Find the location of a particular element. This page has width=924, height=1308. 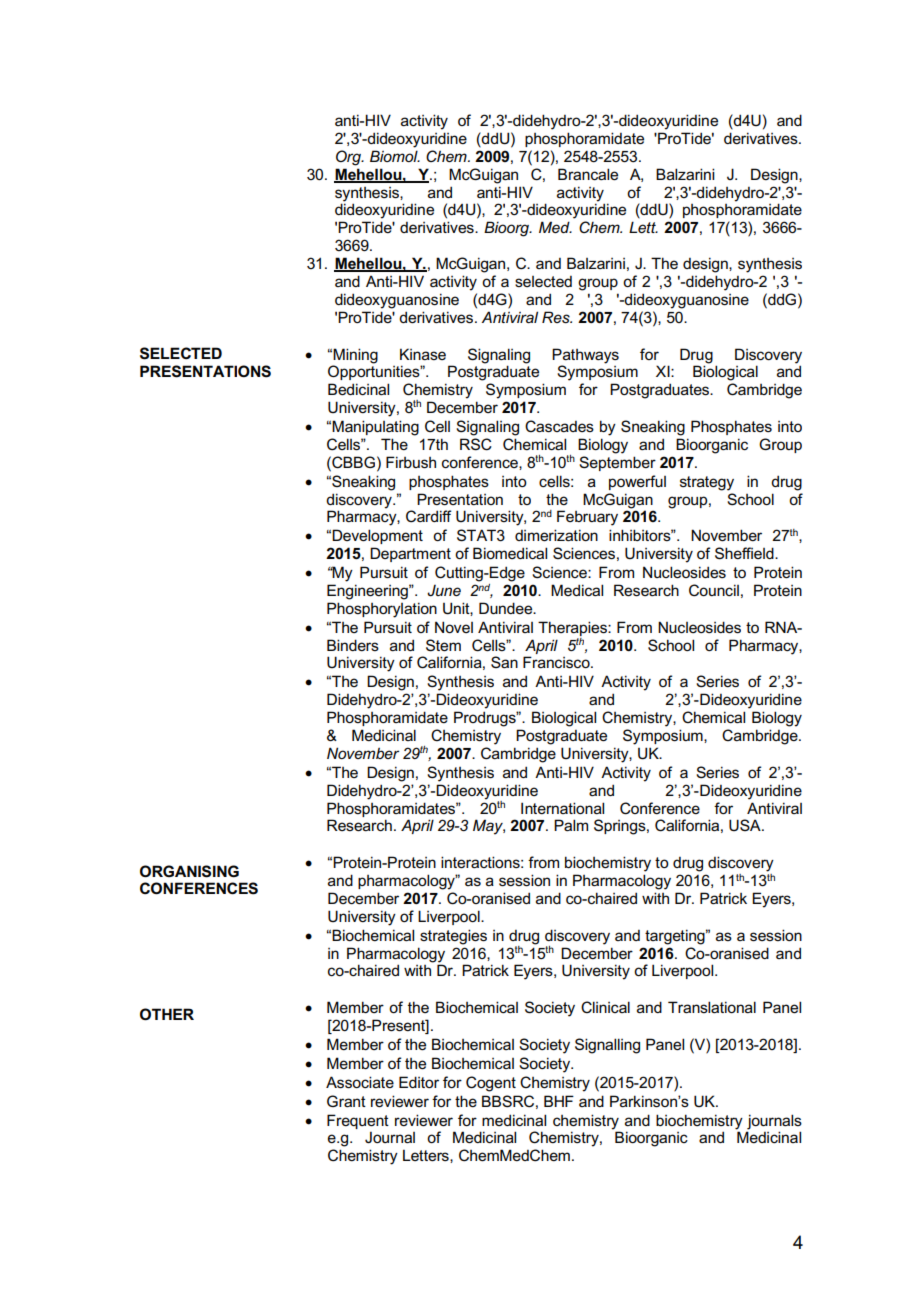

Council is located at coordinates (714, 590).
